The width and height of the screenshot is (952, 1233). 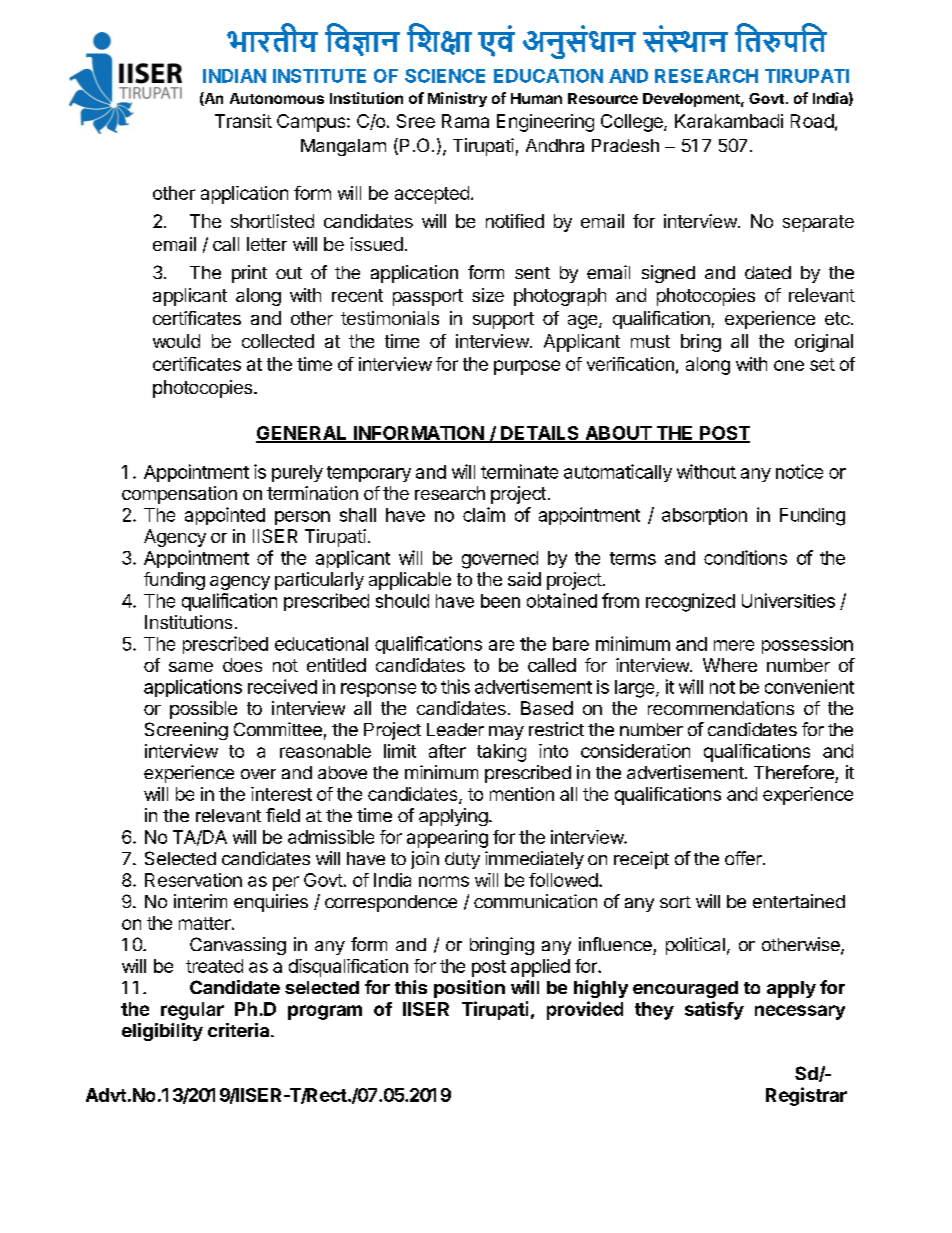 What do you see at coordinates (812, 121) in the screenshot?
I see `Road` at bounding box center [812, 121].
